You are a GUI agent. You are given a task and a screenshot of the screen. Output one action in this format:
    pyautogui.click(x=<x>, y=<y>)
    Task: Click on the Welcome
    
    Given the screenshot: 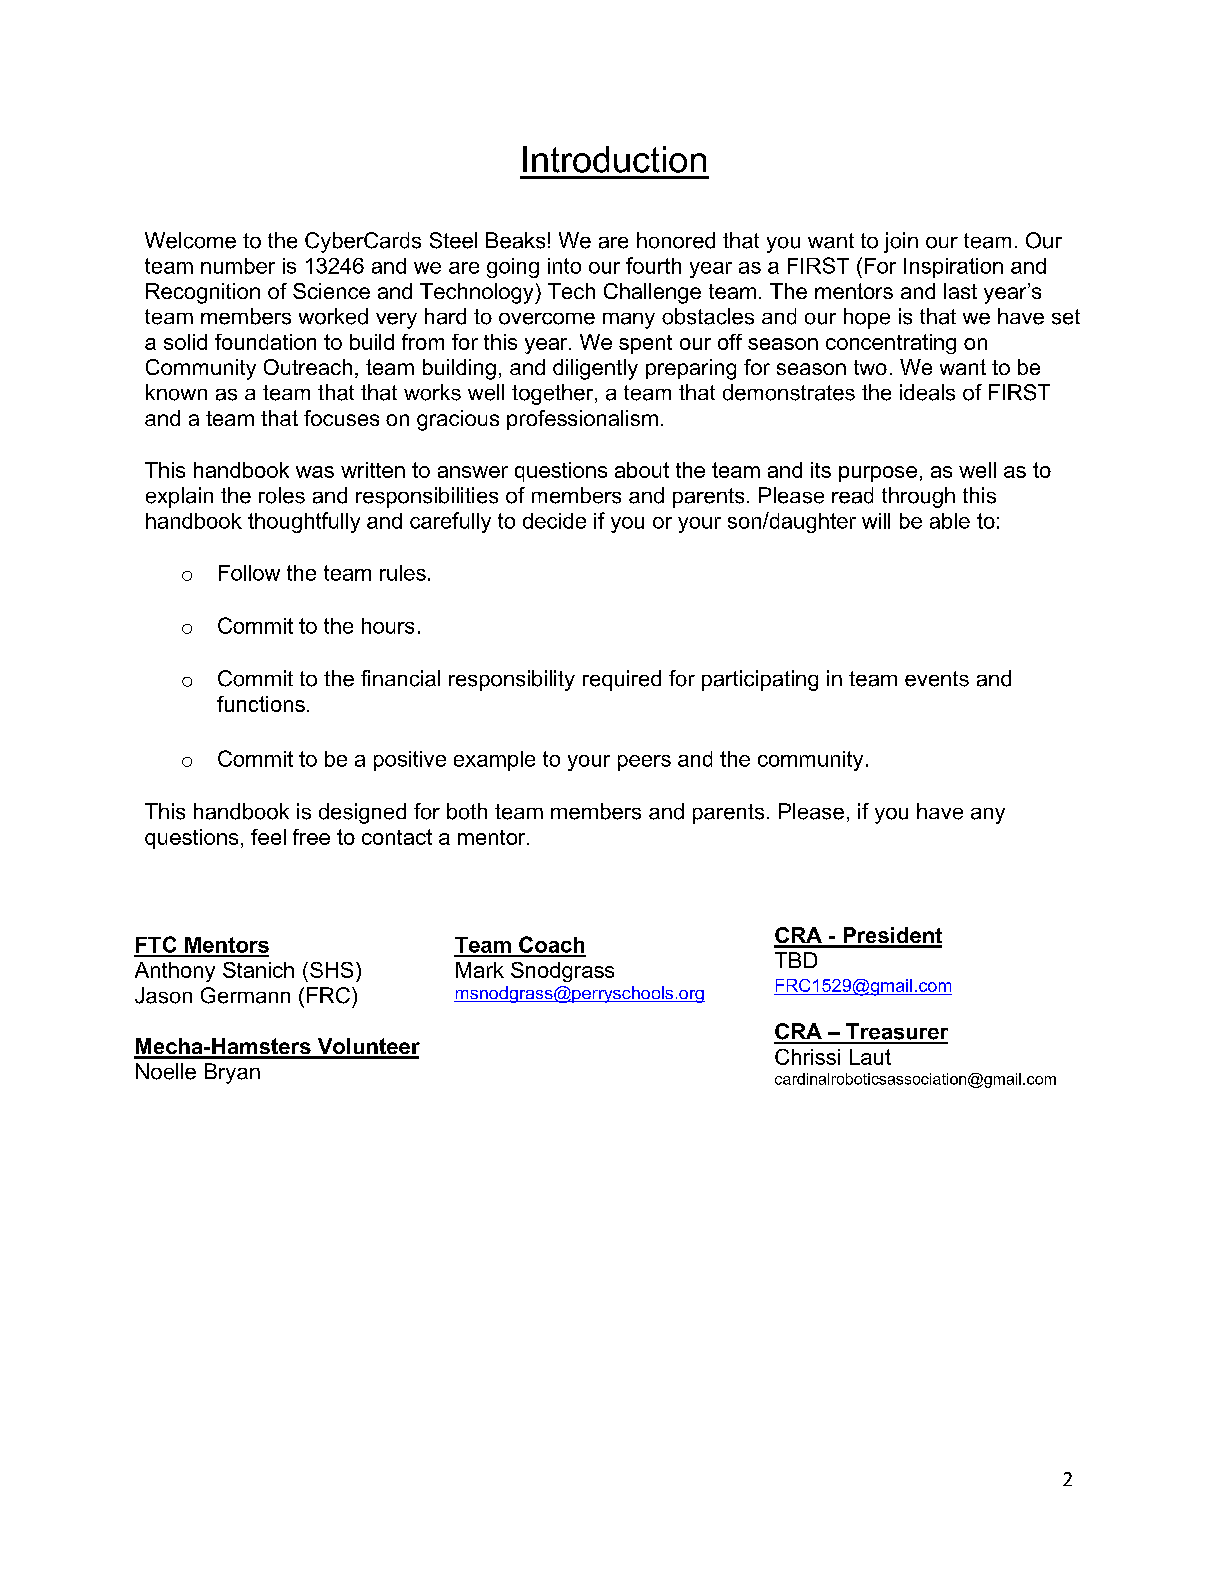 What is the action you would take?
    pyautogui.click(x=190, y=240)
